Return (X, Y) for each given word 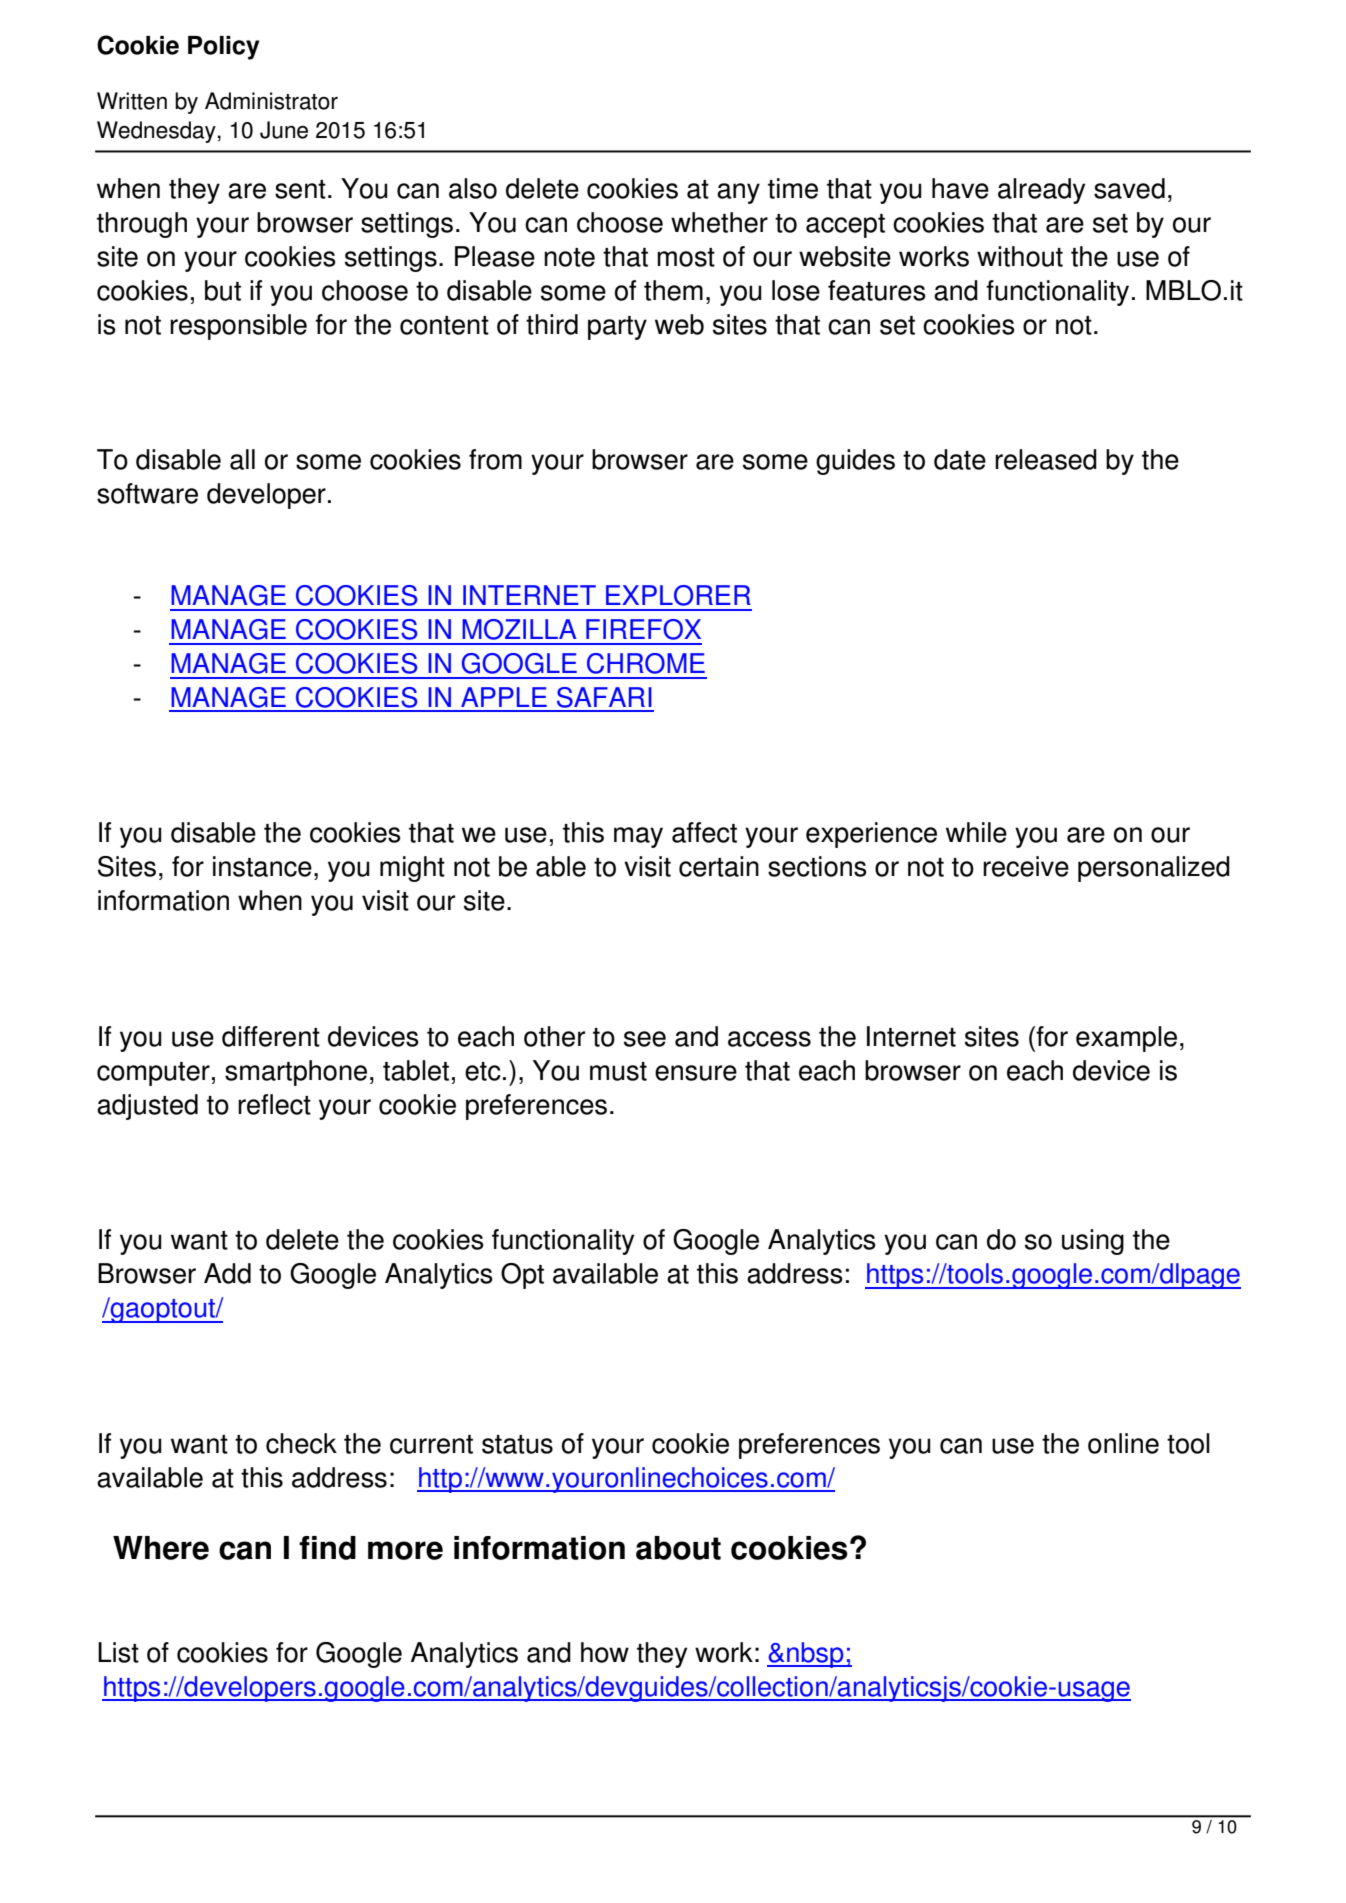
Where (161, 1548)
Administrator (271, 101)
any (738, 193)
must (618, 1071)
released (1046, 459)
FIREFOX (643, 629)
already (1041, 191)
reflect (274, 1104)
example (1126, 1039)
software (147, 493)
